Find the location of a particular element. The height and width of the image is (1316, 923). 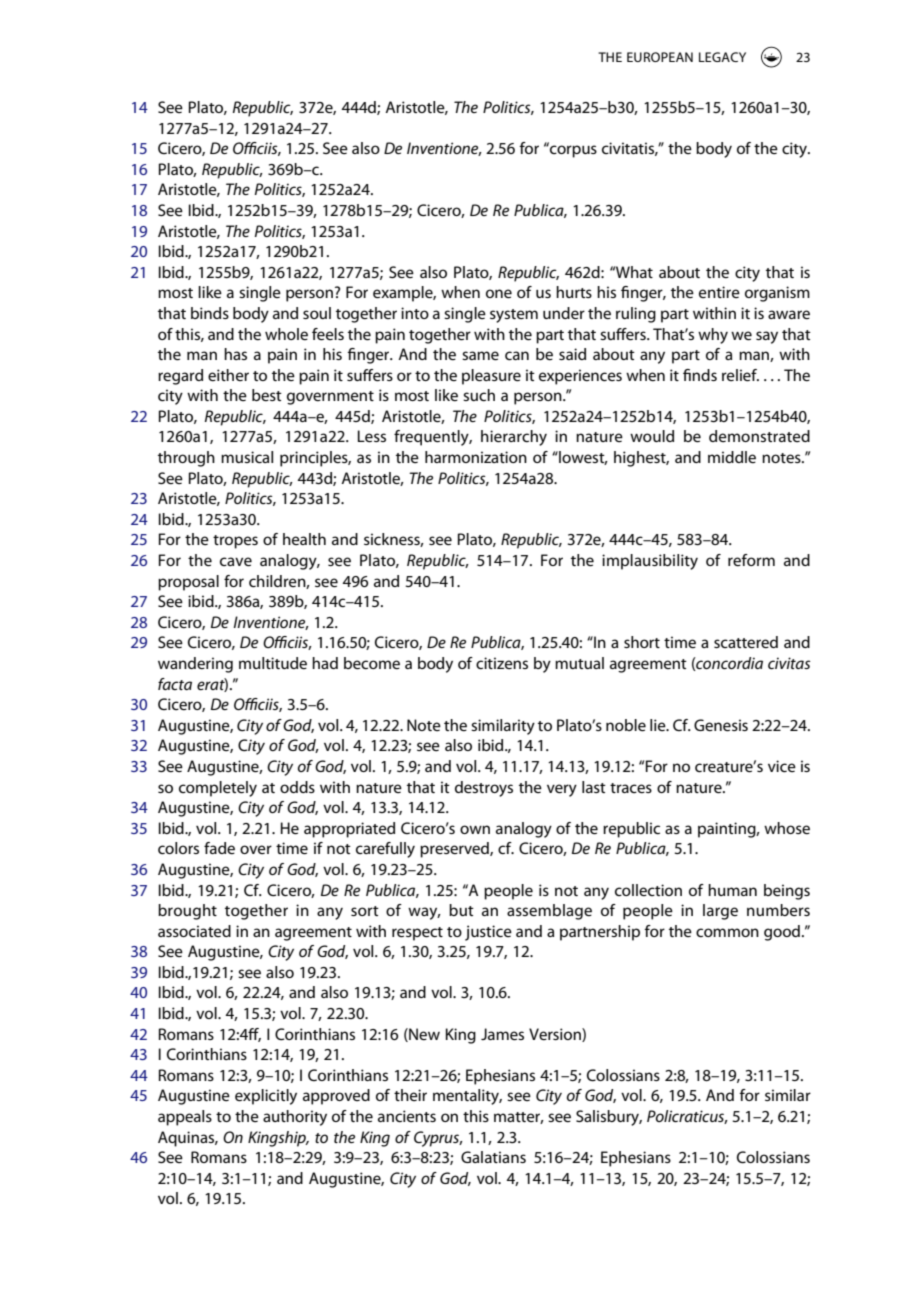

justice is located at coordinates (488, 933).
